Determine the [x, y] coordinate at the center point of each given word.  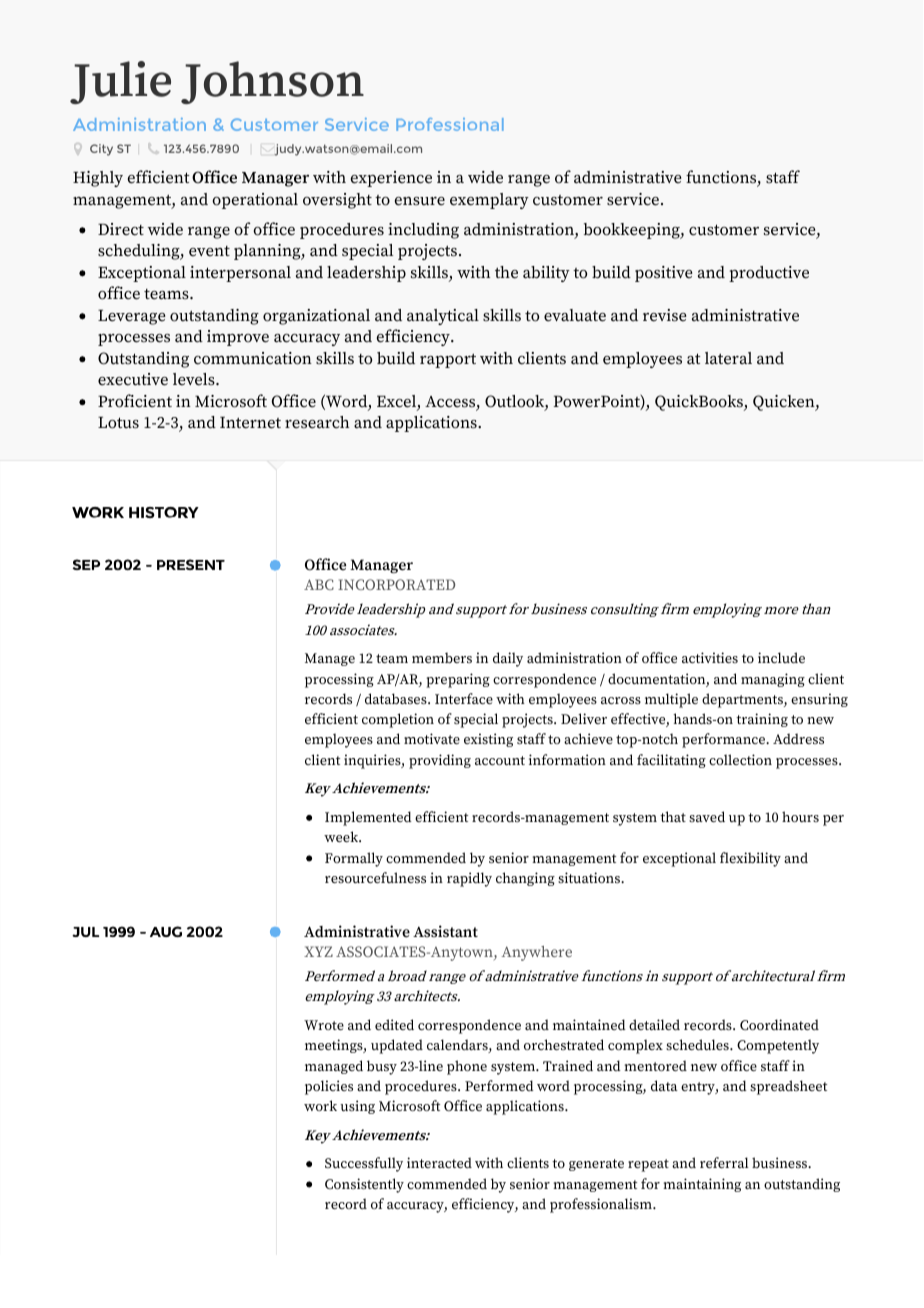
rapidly [469, 879]
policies [329, 1087]
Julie [120, 82]
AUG [166, 931]
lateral [728, 358]
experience [391, 179]
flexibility [750, 859]
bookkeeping [633, 231]
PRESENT [191, 564]
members [442, 657]
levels [195, 379]
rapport [448, 361]
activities [710, 657]
